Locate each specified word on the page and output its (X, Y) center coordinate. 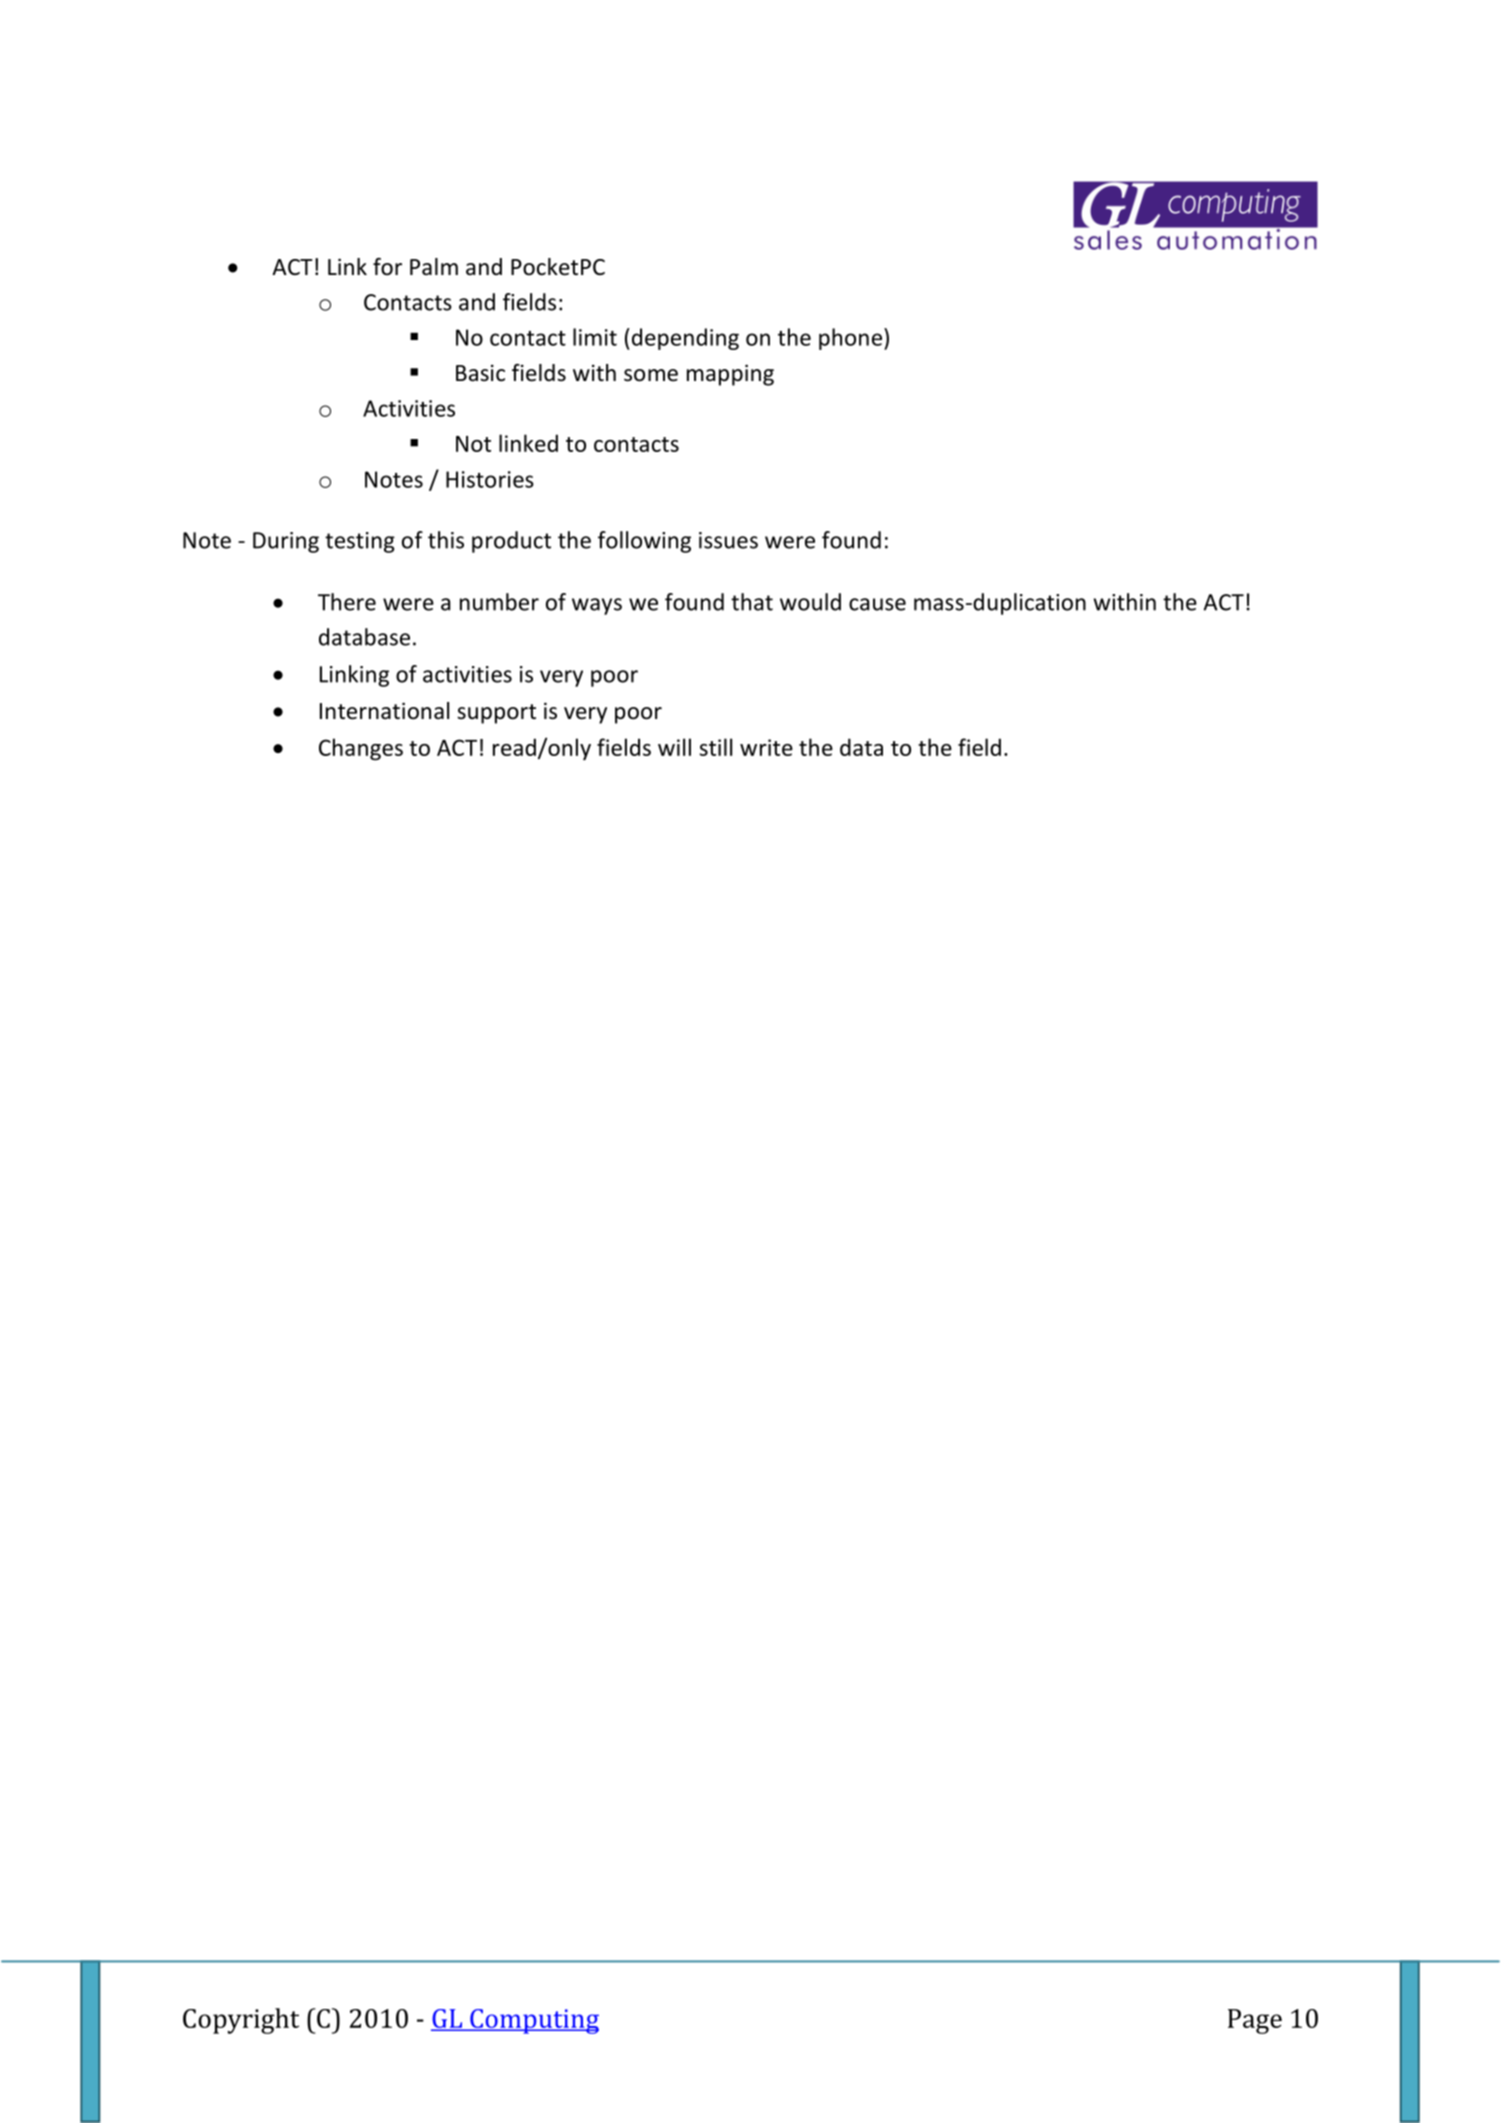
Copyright (241, 2021)
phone (850, 339)
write (766, 747)
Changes (361, 749)
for (387, 267)
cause (877, 604)
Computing (533, 2021)
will (674, 747)
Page (1255, 2021)
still (715, 747)
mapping (730, 375)
